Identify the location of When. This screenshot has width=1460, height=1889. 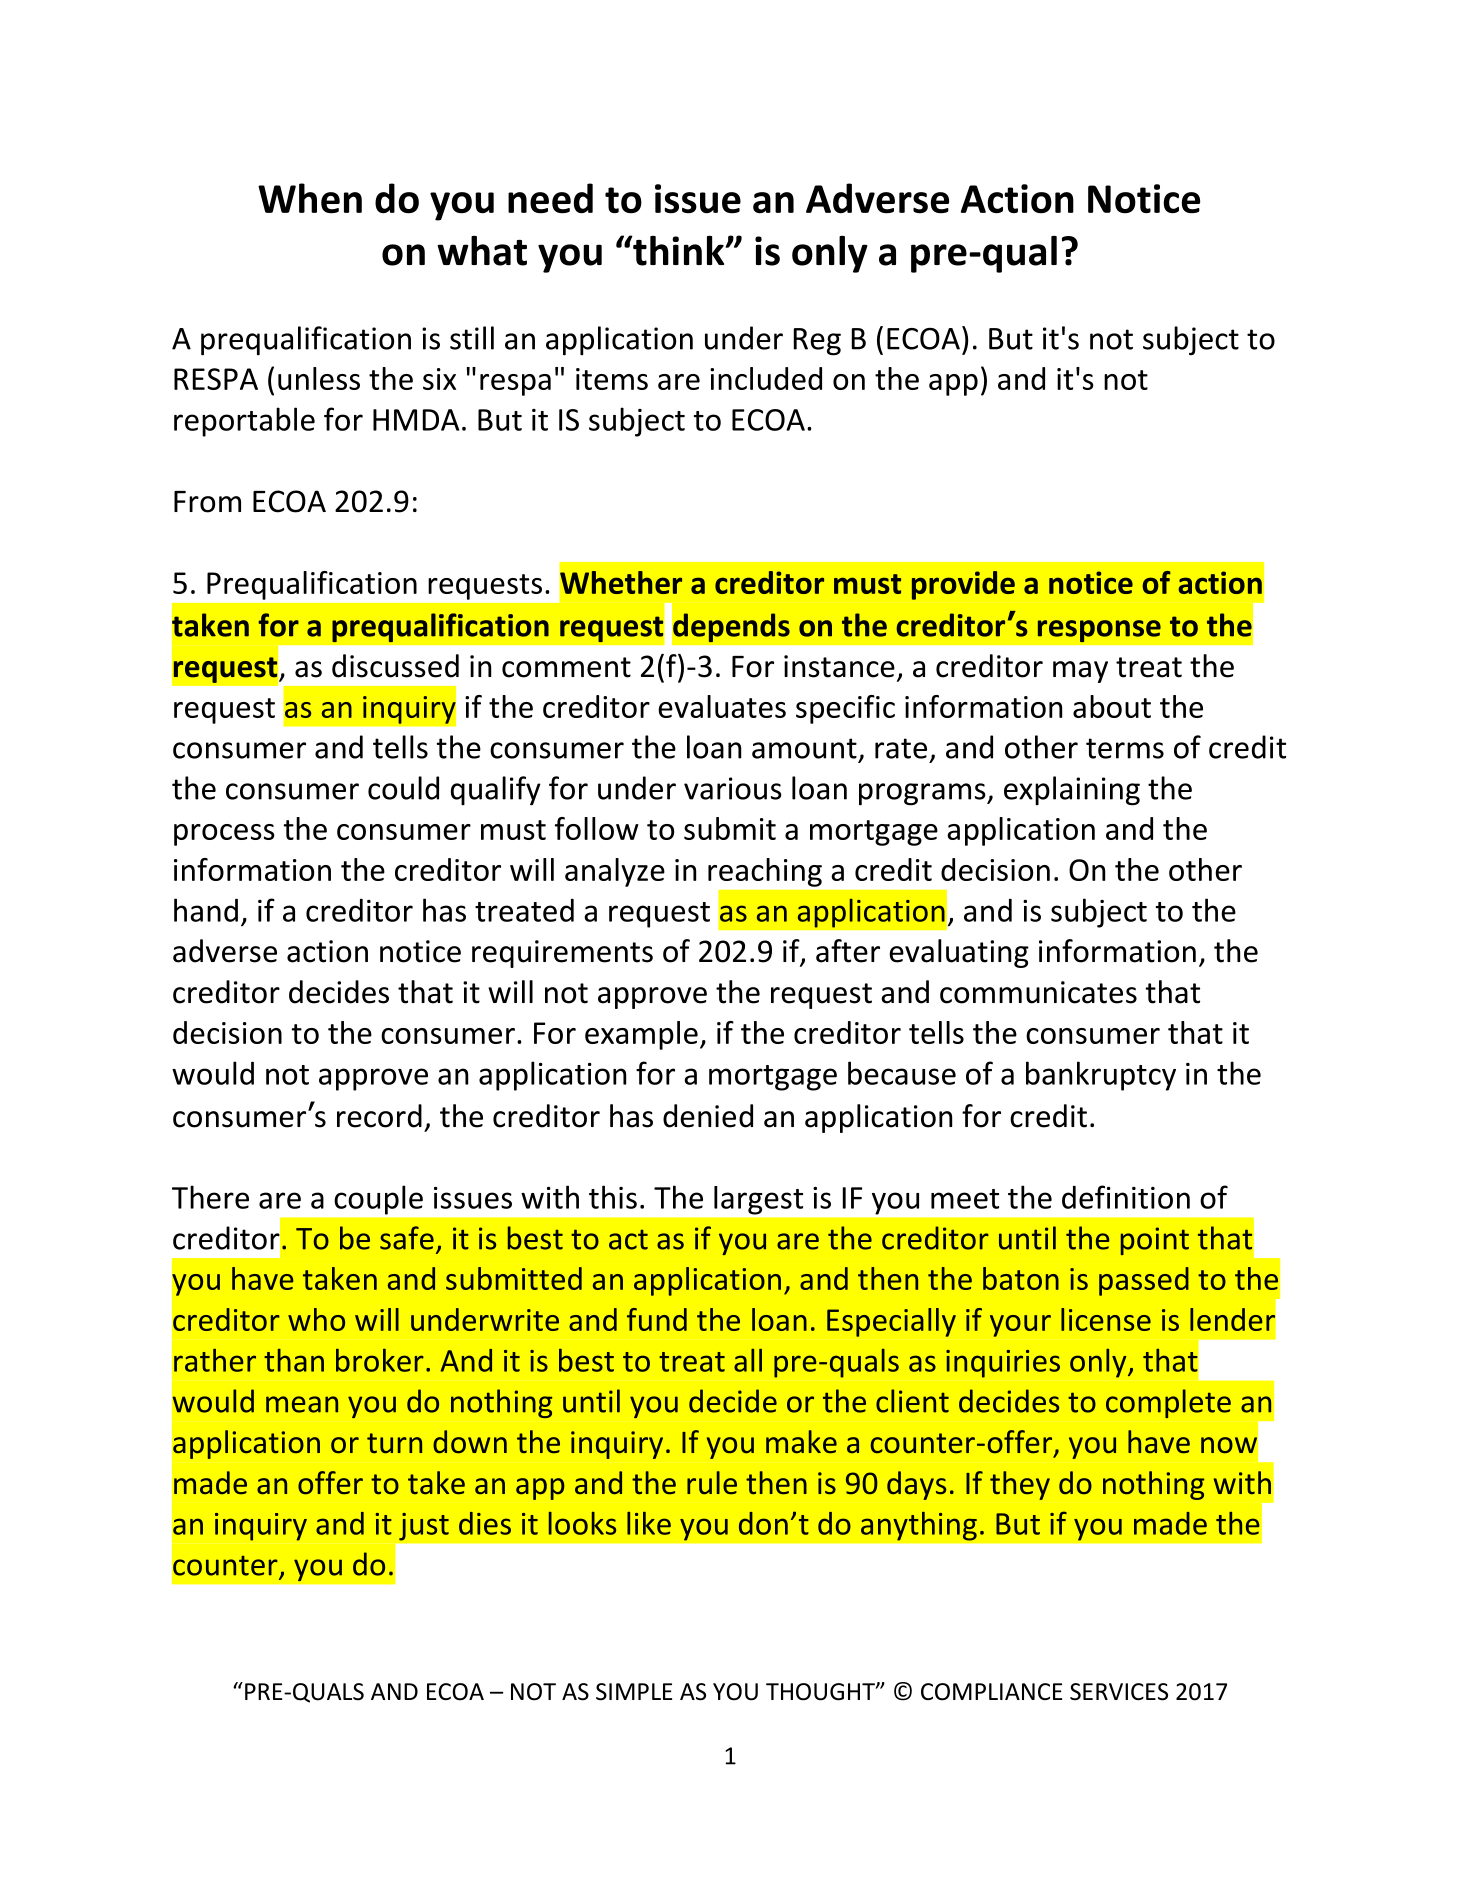
(310, 198).
